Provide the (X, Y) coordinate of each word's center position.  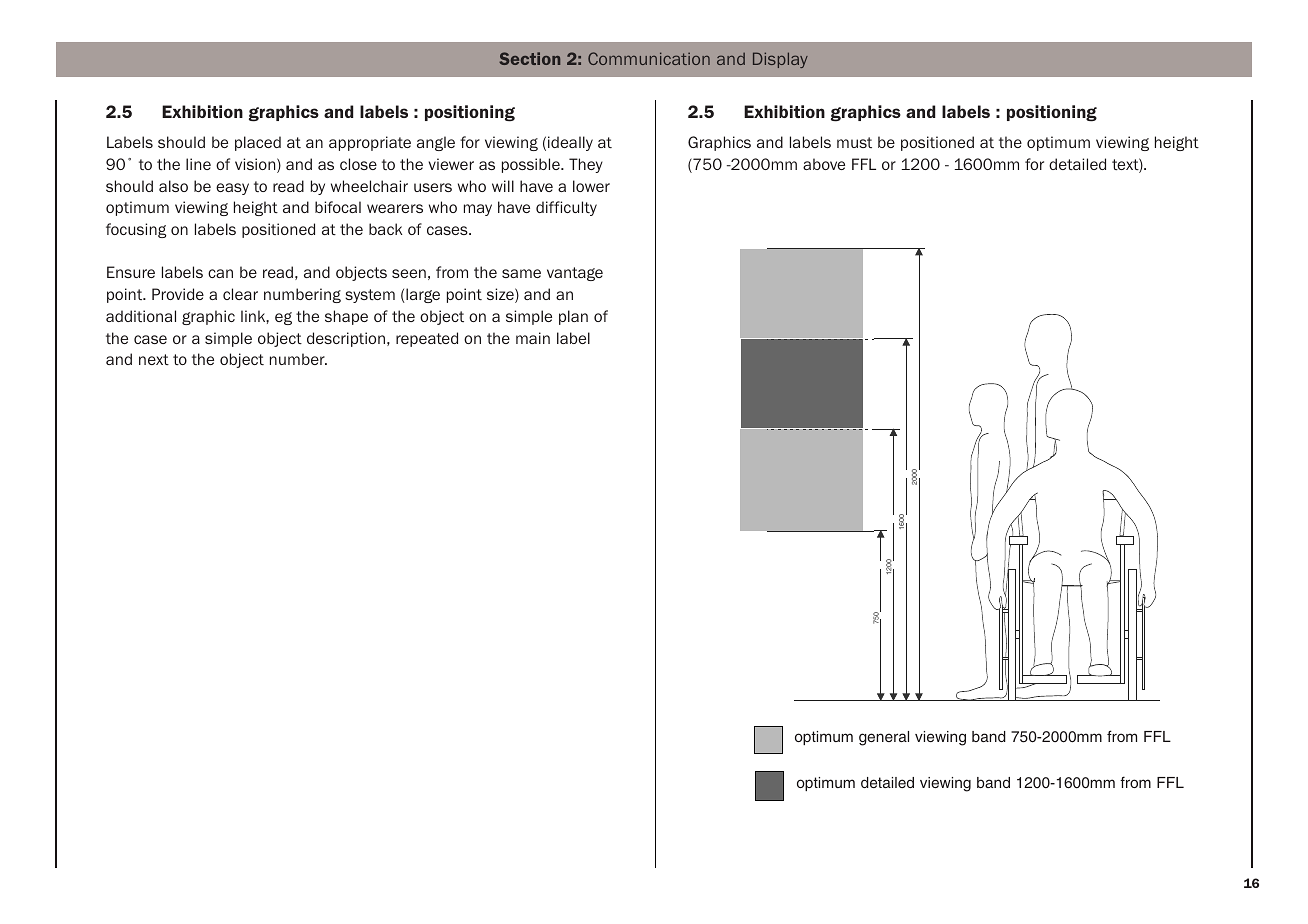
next (154, 359)
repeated (427, 339)
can (220, 273)
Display (780, 60)
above (824, 164)
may (478, 210)
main (533, 338)
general (884, 738)
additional (141, 316)
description (346, 339)
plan (573, 317)
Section (529, 58)
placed (258, 143)
